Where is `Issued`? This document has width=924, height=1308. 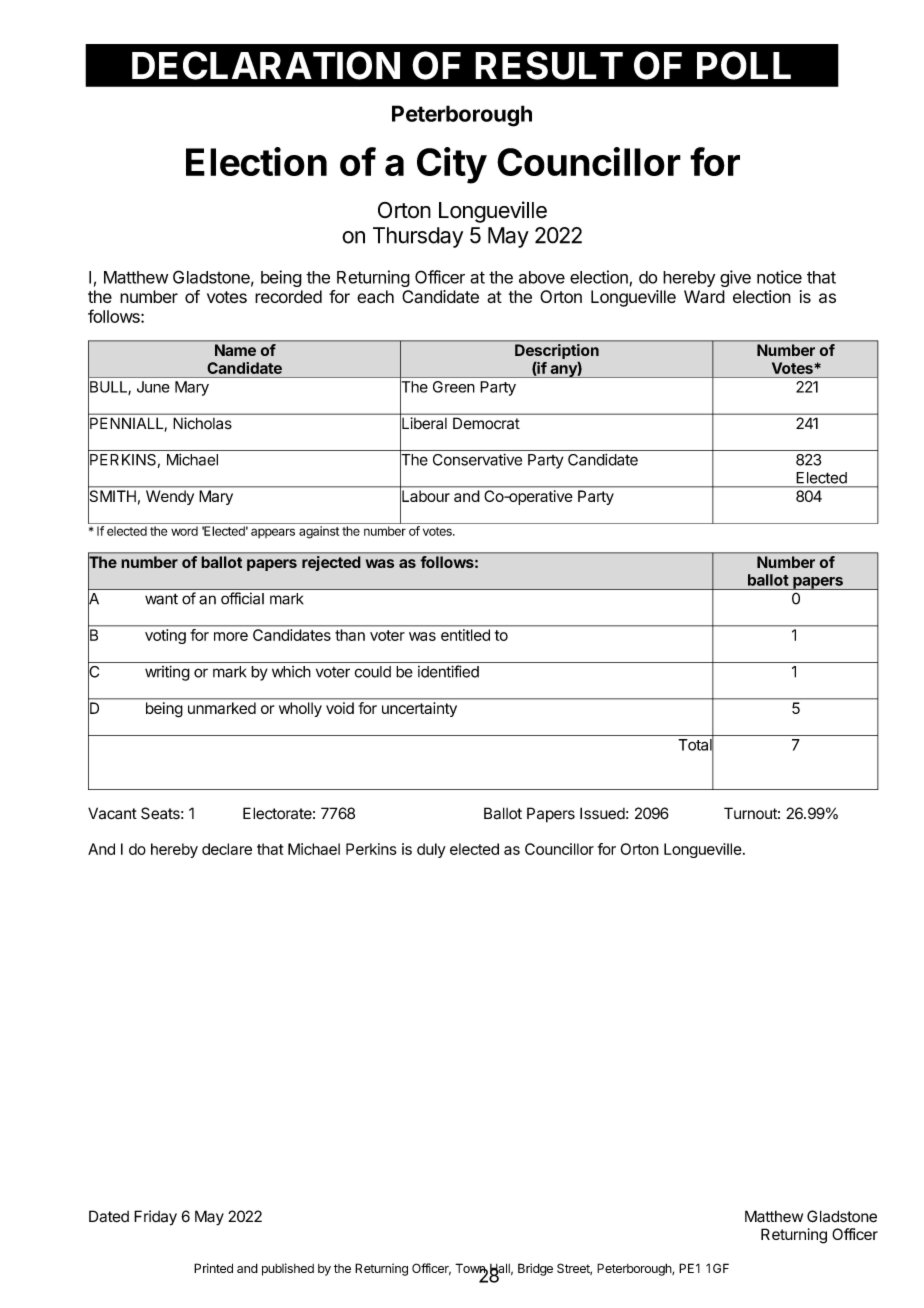
Issued is located at coordinates (602, 813).
